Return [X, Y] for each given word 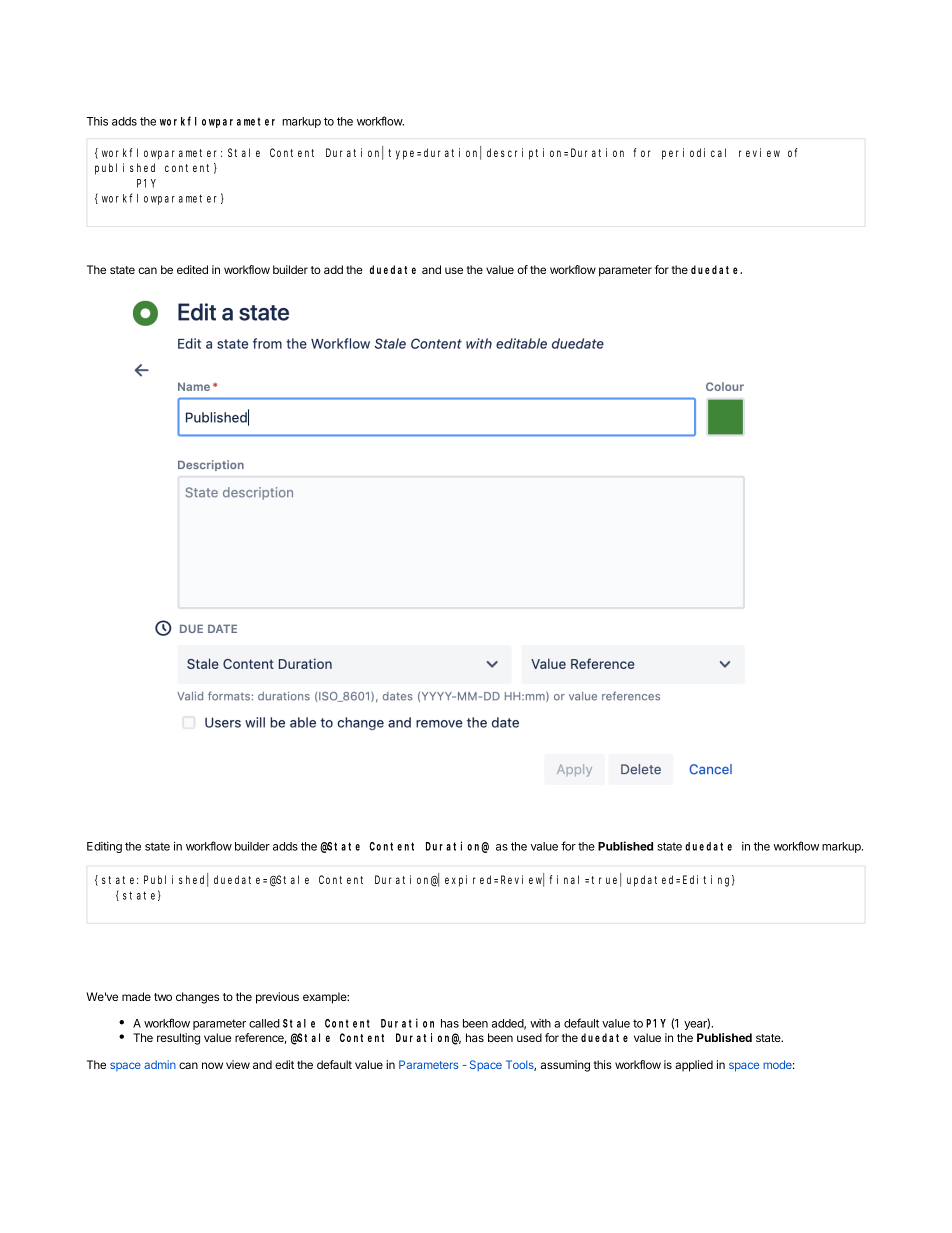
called [264, 1023]
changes [197, 998]
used [529, 1037]
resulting [178, 1039]
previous [277, 998]
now [212, 1065]
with [540, 1023]
